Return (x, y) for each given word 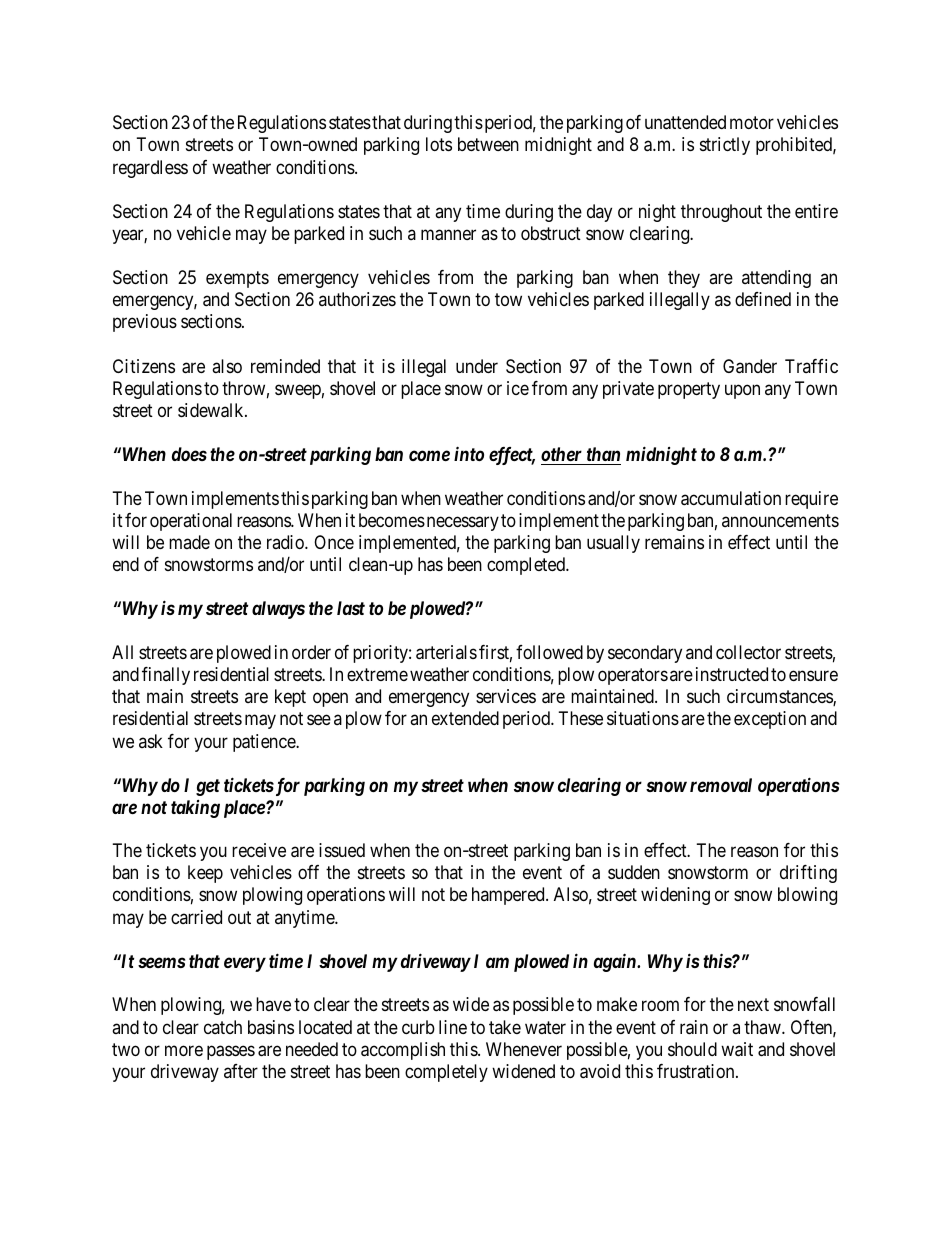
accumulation (731, 498)
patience (265, 743)
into (469, 453)
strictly (725, 146)
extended (465, 718)
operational (191, 522)
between (488, 144)
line (453, 1027)
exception (770, 720)
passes (231, 1052)
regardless (150, 169)
